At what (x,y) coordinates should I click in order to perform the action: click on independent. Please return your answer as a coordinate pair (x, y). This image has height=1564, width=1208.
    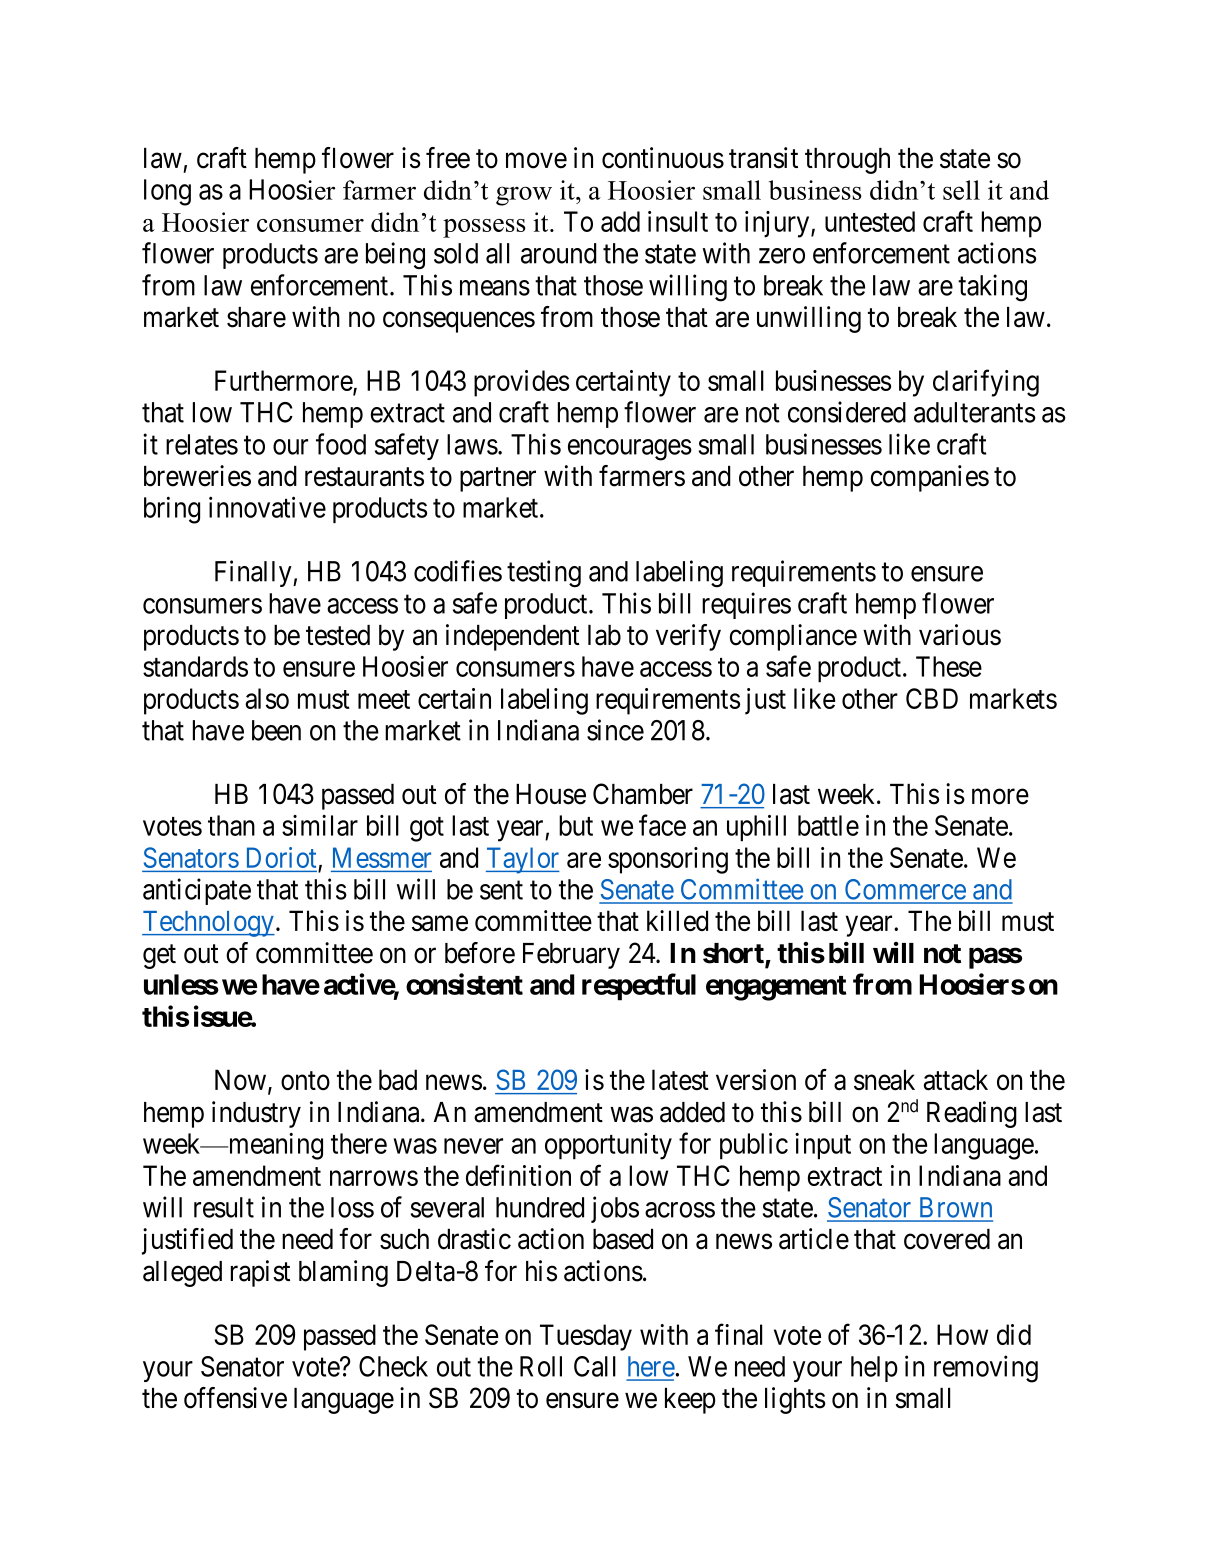
    Looking at the image, I should click on (512, 637).
